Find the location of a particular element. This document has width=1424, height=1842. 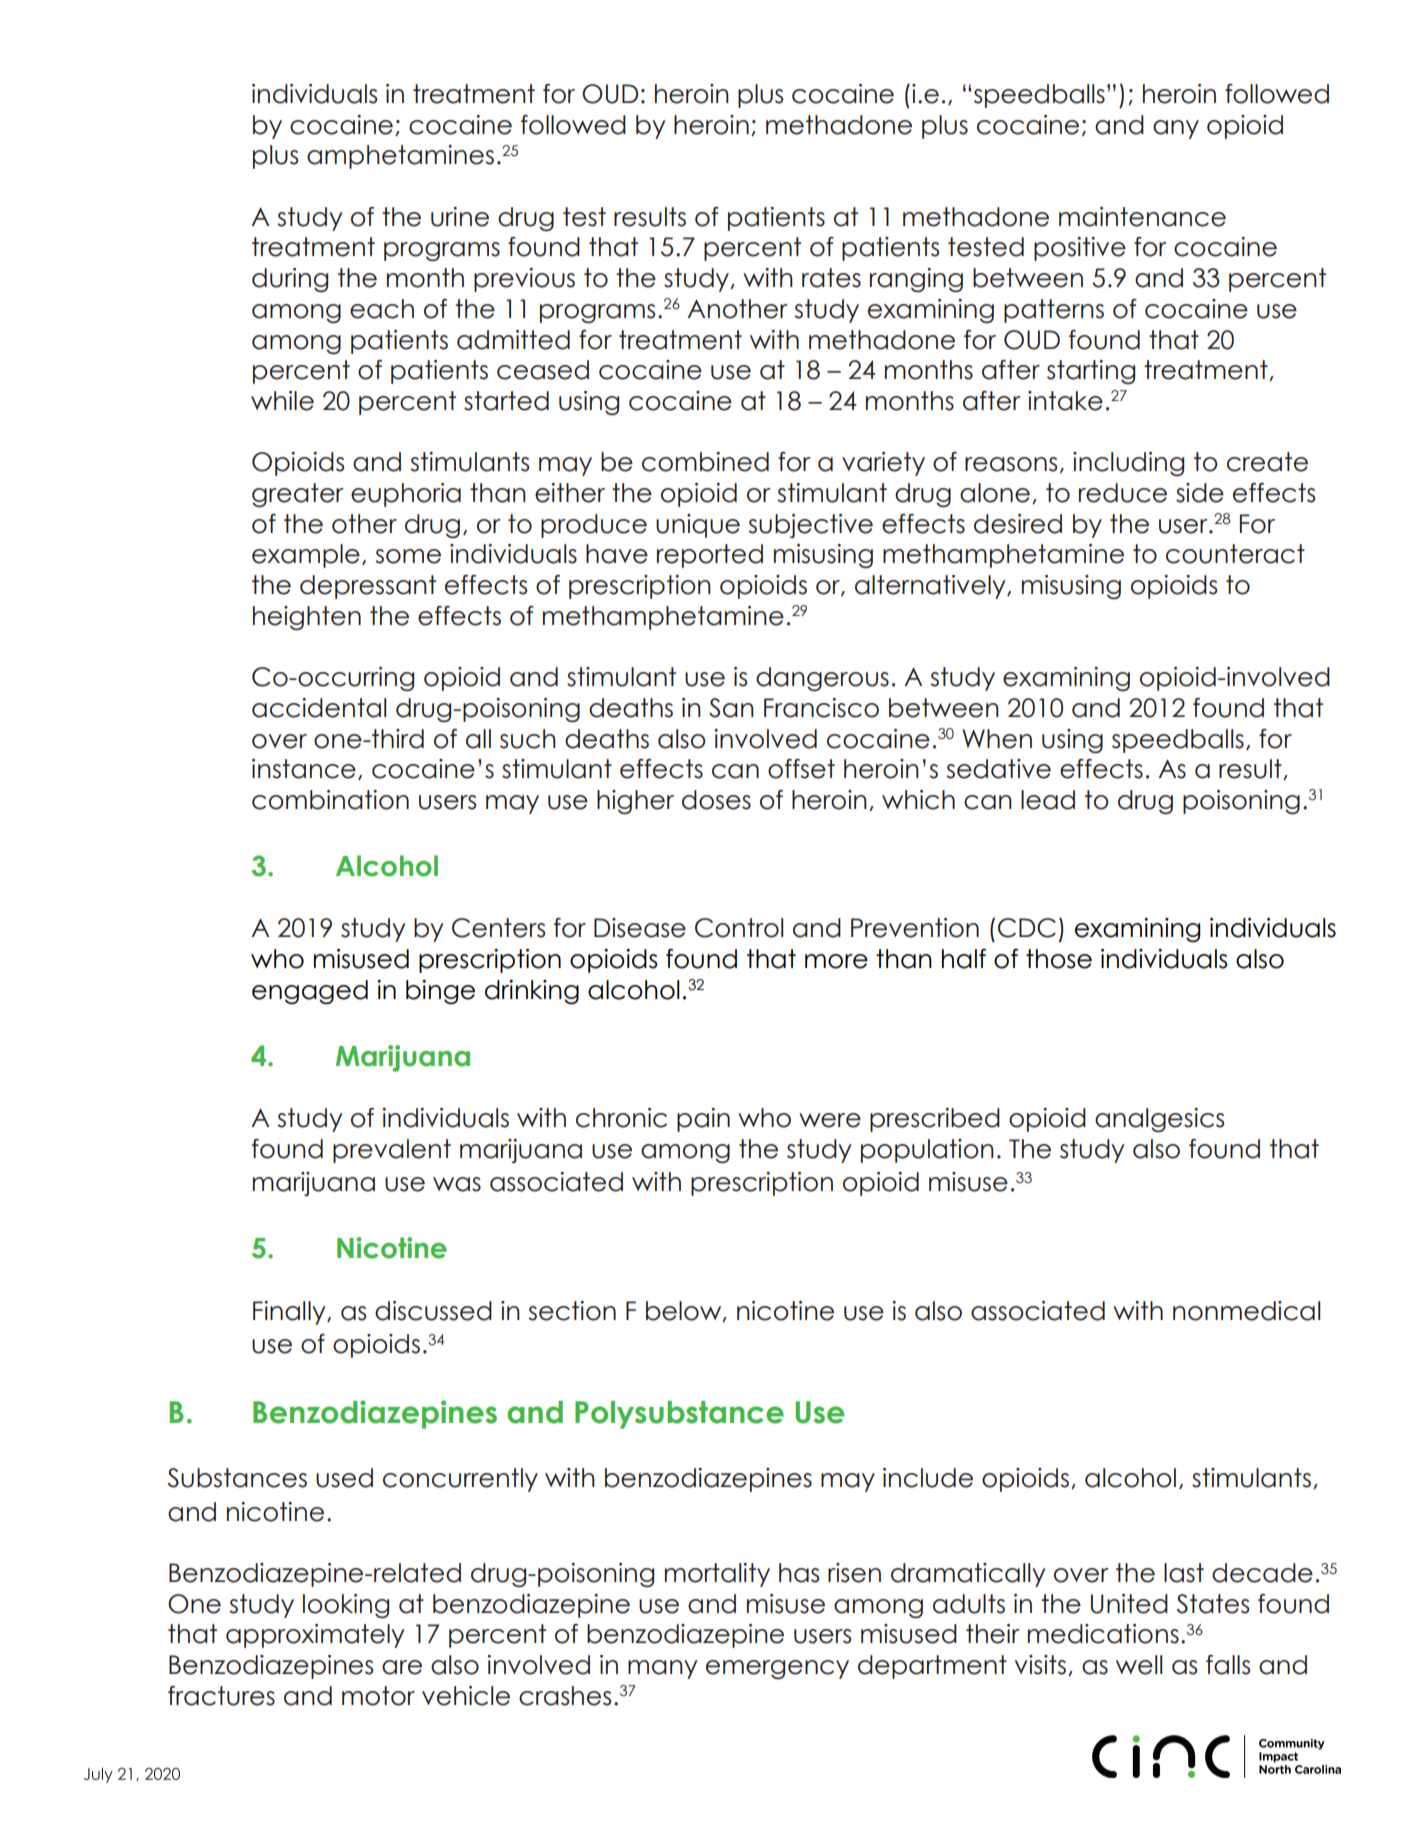

maintenance is located at coordinates (1142, 217).
